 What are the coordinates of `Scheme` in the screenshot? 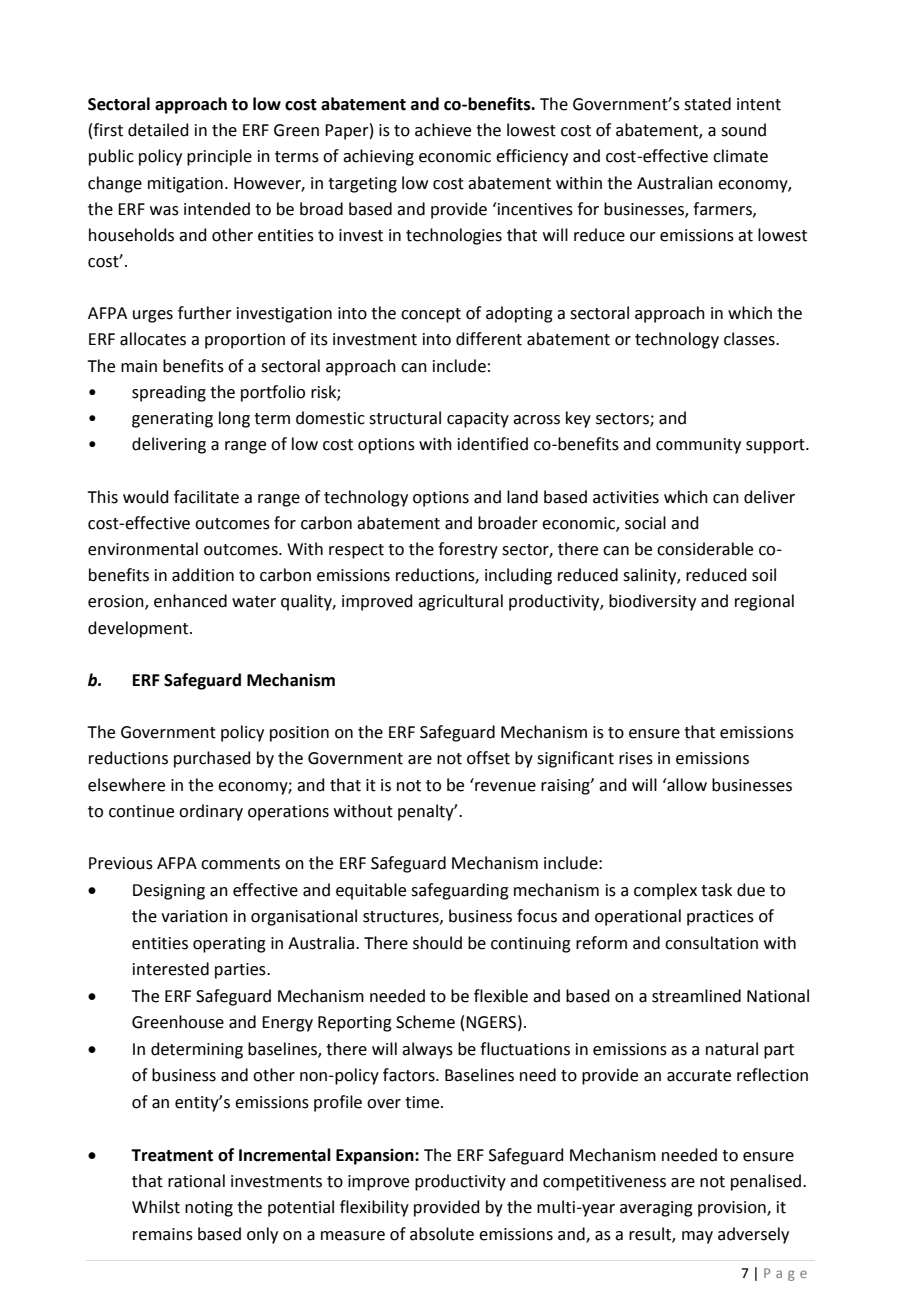 It's located at (425, 1022).
